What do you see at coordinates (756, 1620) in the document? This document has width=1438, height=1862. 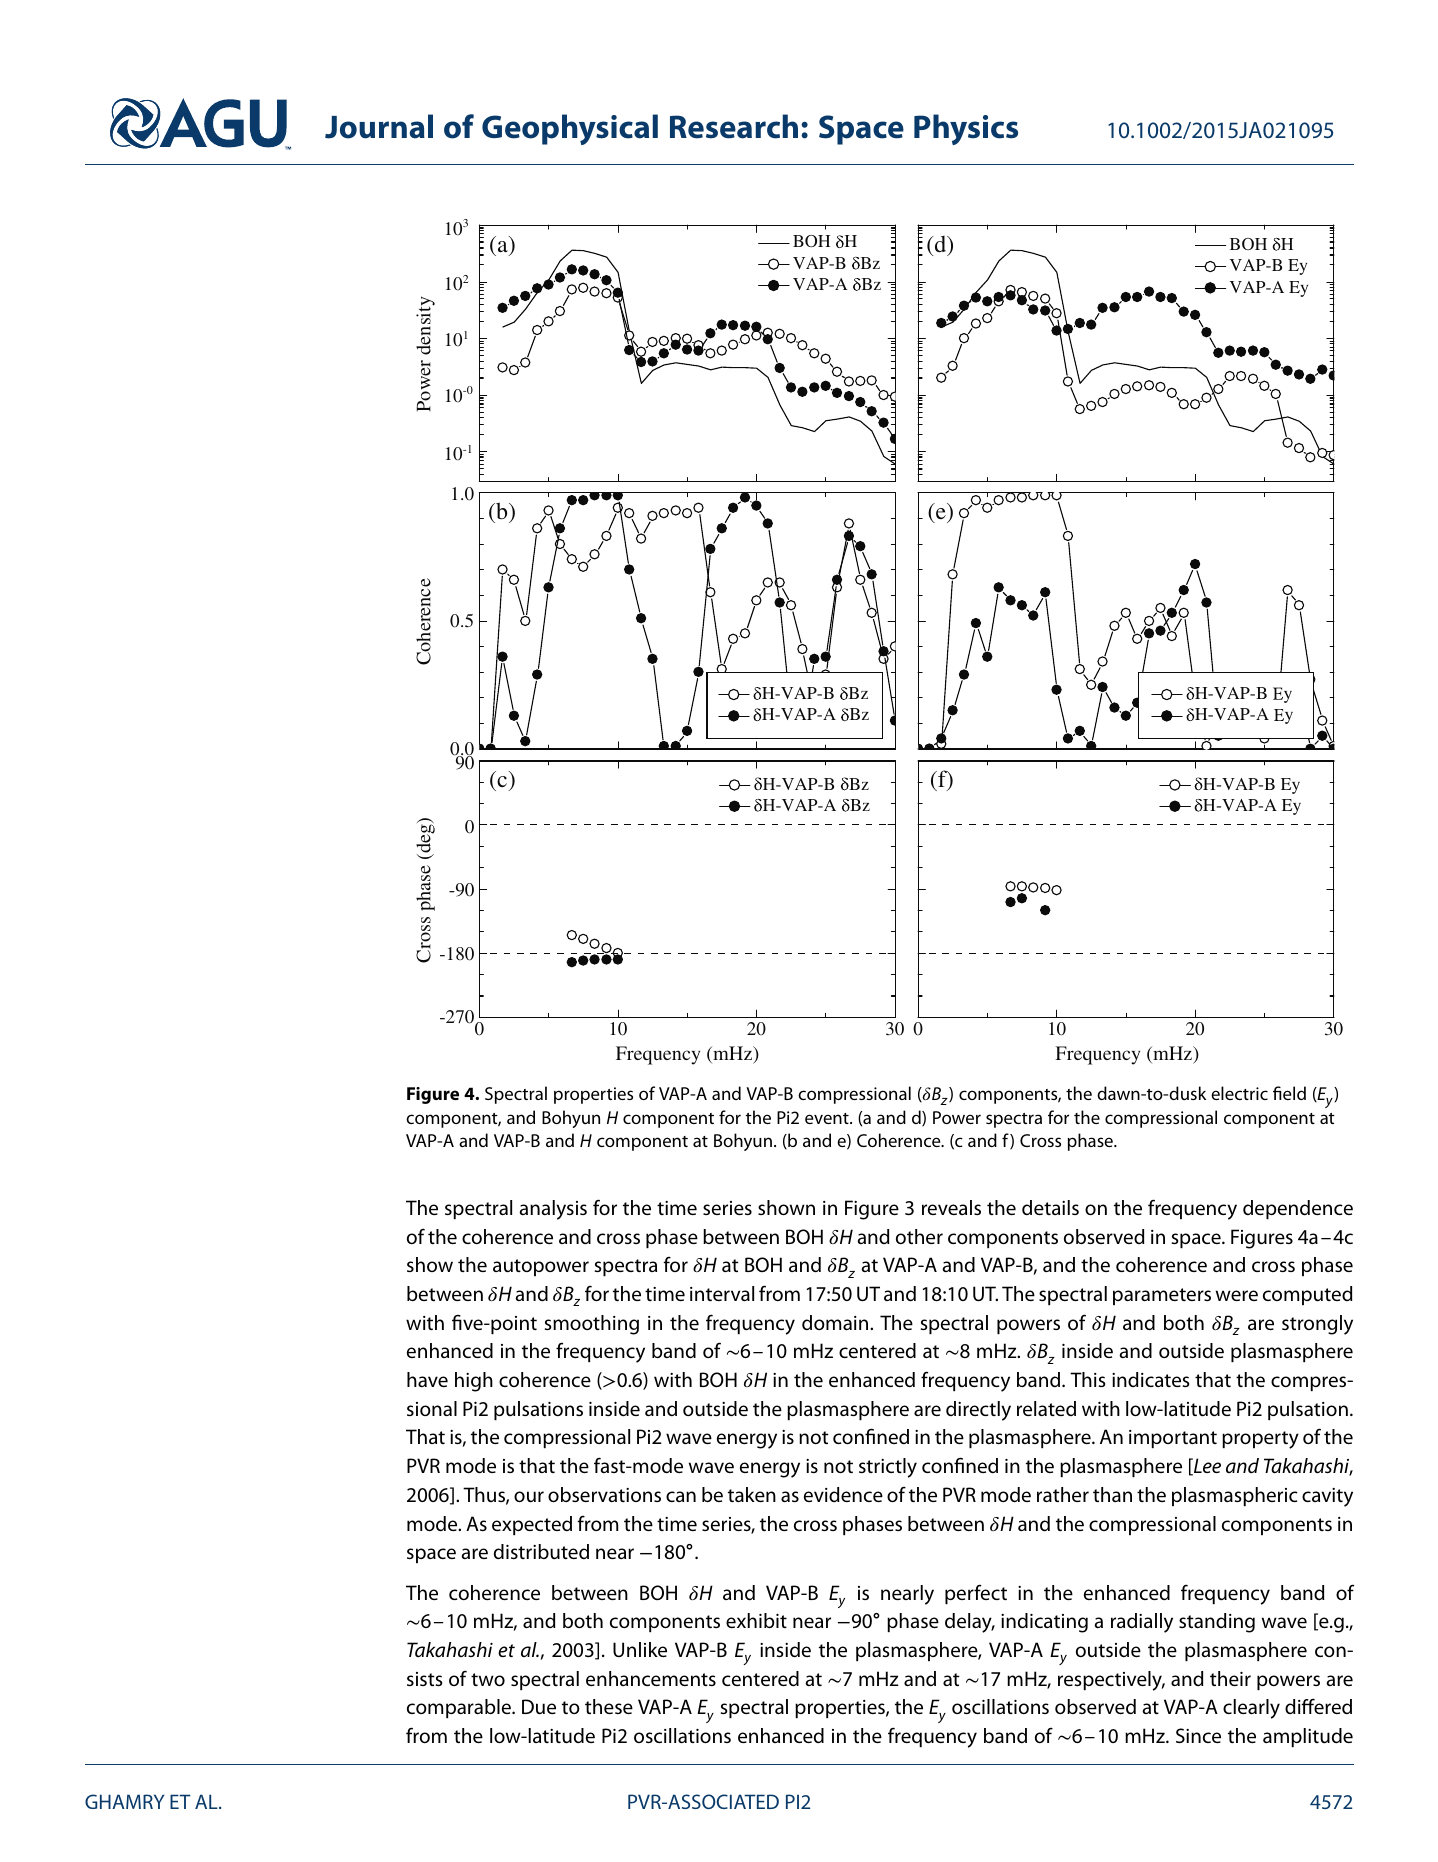 I see `exhibit` at bounding box center [756, 1620].
